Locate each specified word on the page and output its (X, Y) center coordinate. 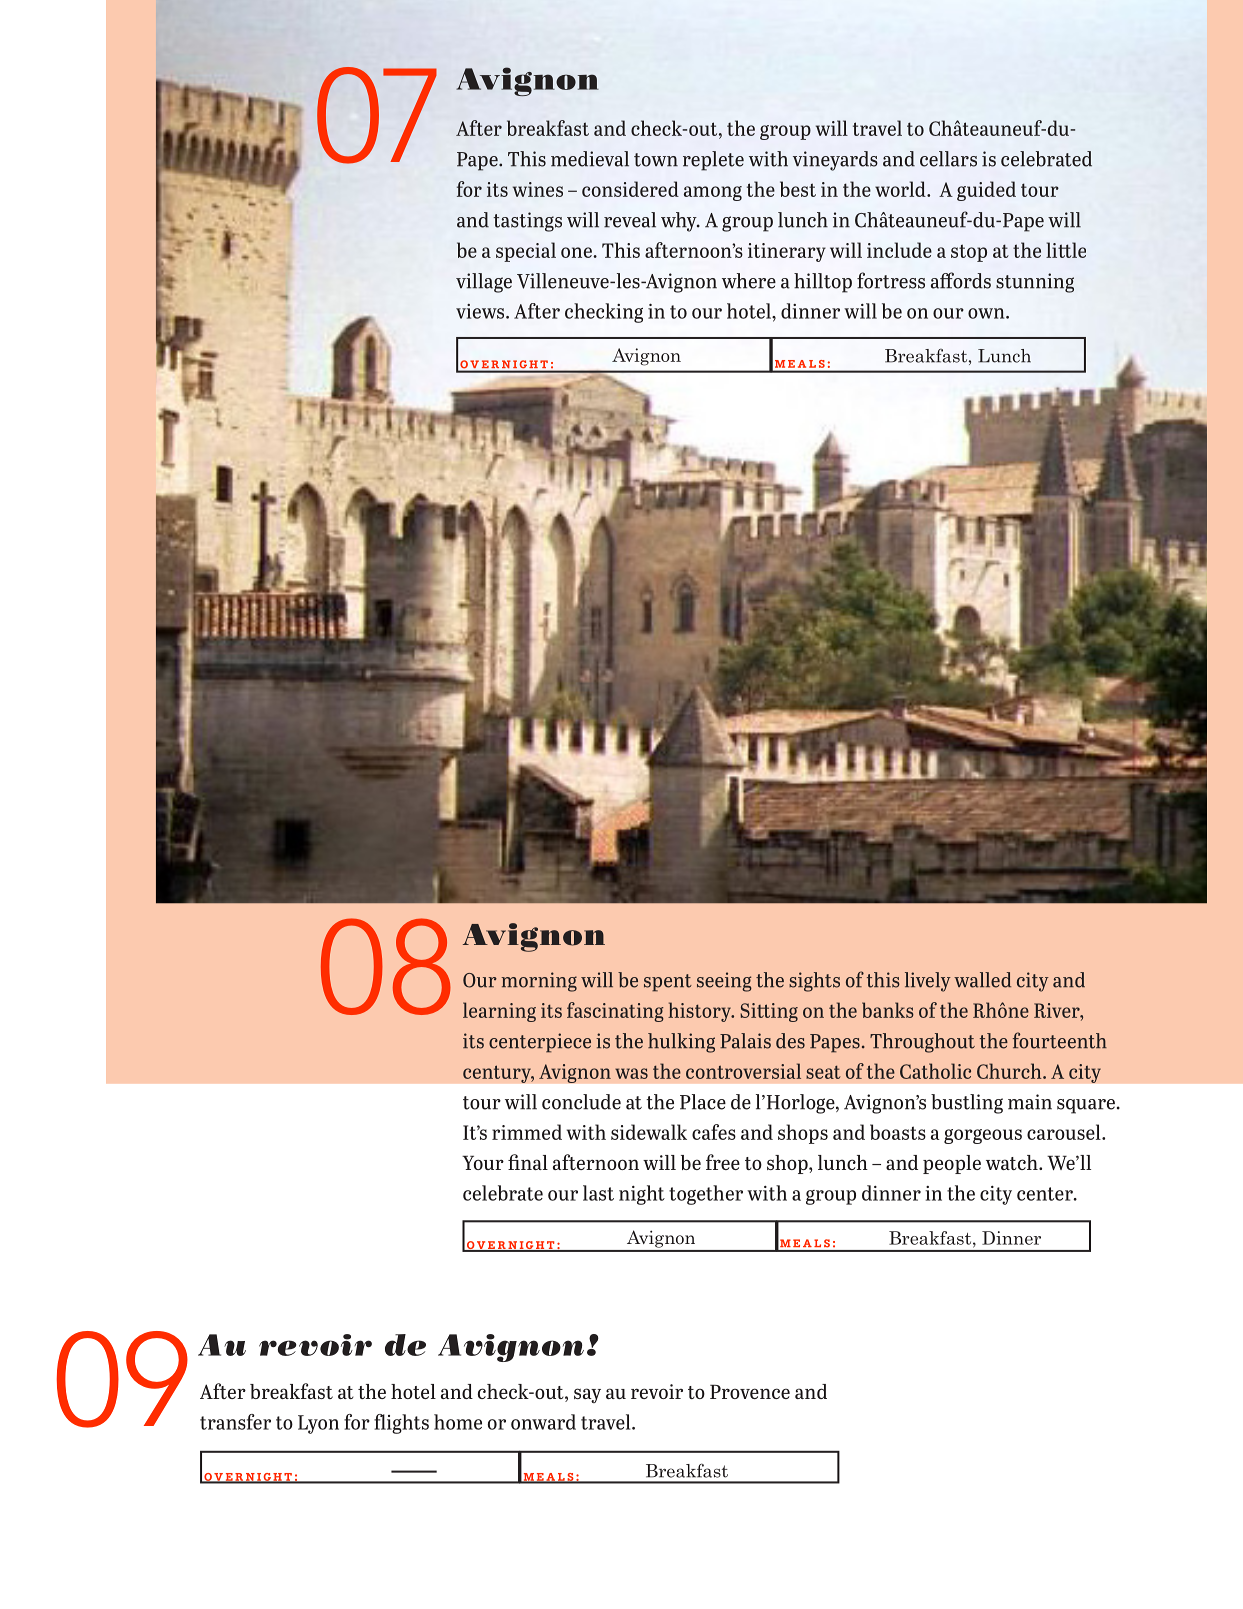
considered (630, 189)
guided (986, 191)
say (587, 1395)
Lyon (318, 1424)
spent (668, 983)
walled (982, 980)
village (484, 283)
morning (539, 982)
